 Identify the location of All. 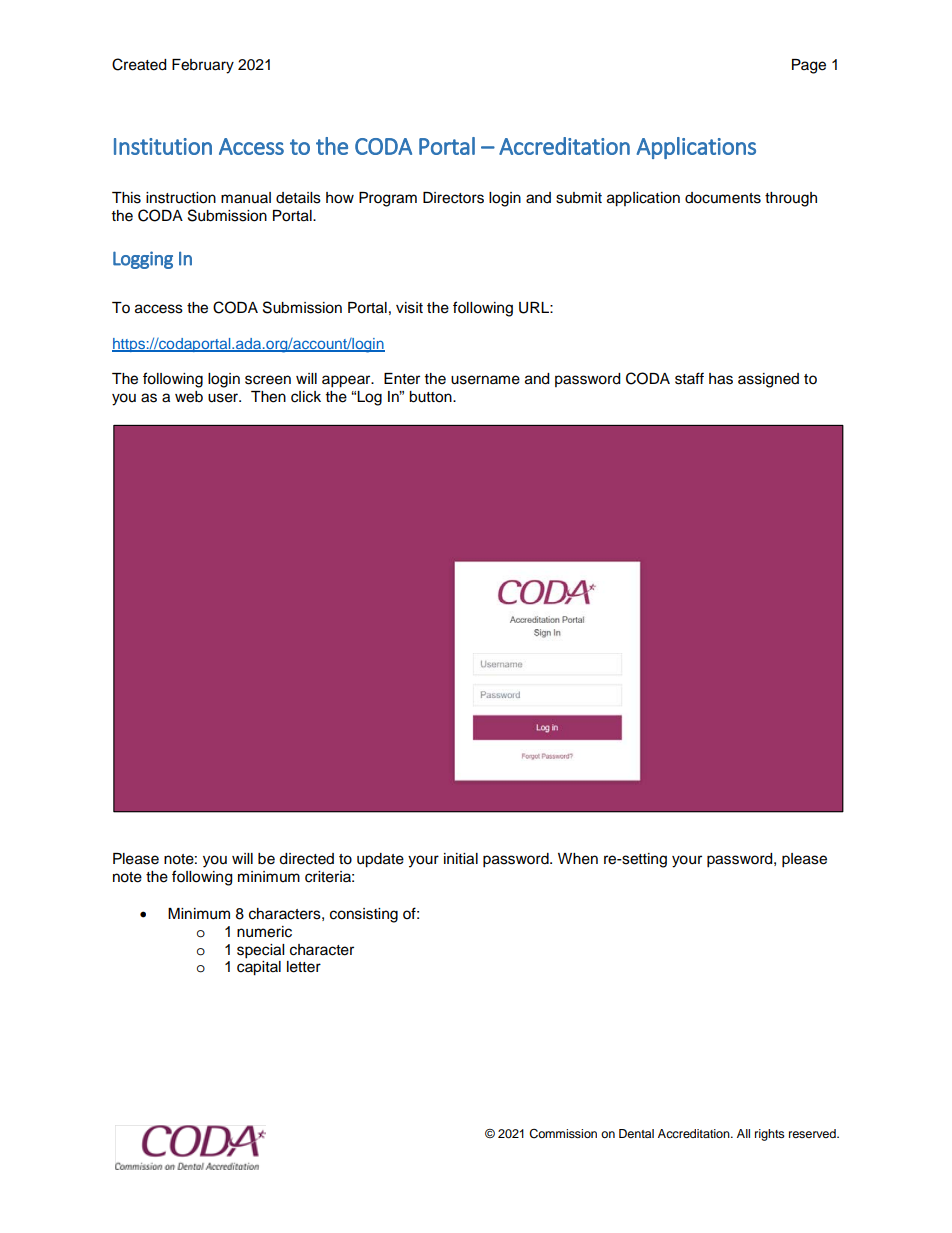
(743, 1133).
